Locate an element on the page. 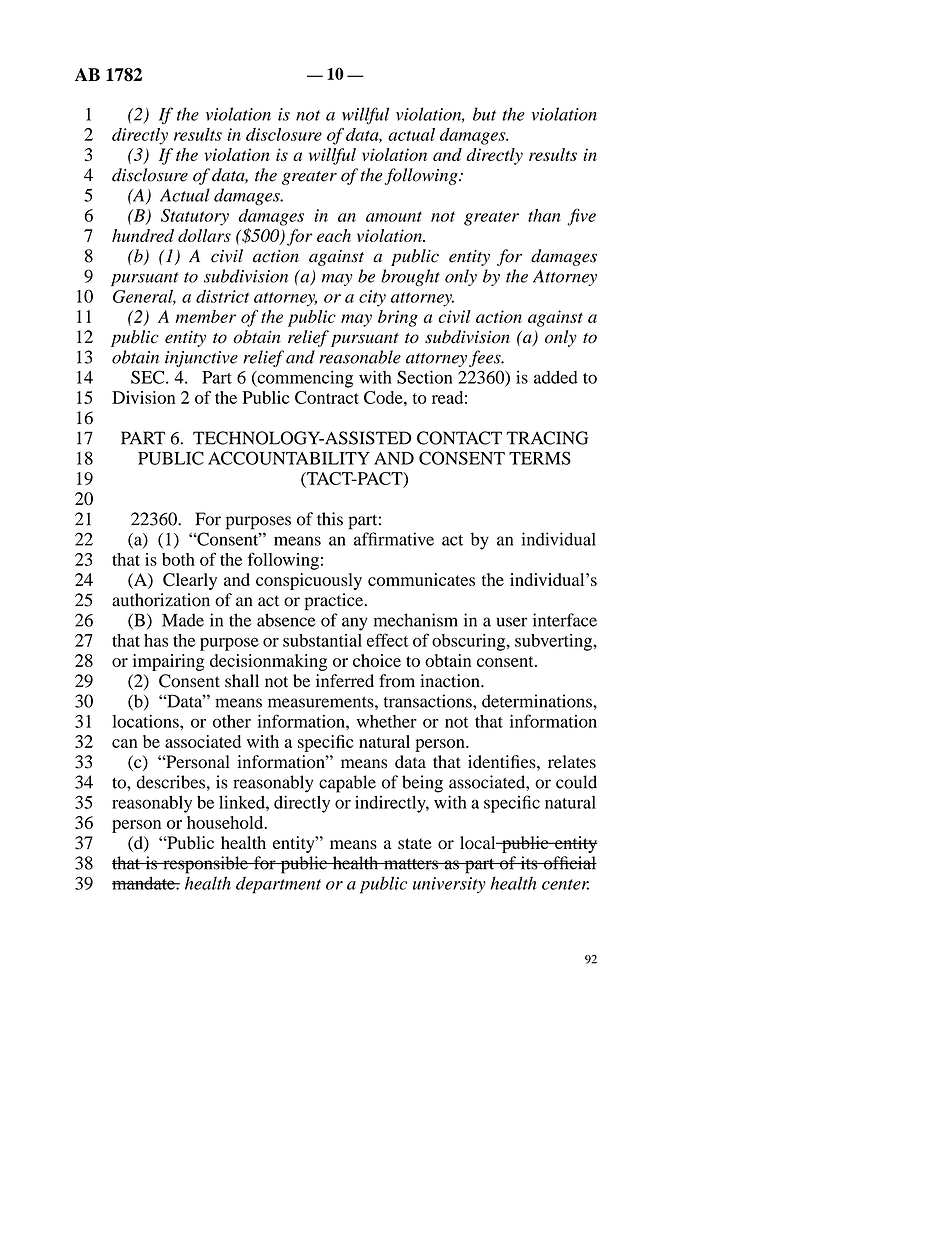 The width and height of the page is (952, 1233). Statutory is located at coordinates (195, 217).
